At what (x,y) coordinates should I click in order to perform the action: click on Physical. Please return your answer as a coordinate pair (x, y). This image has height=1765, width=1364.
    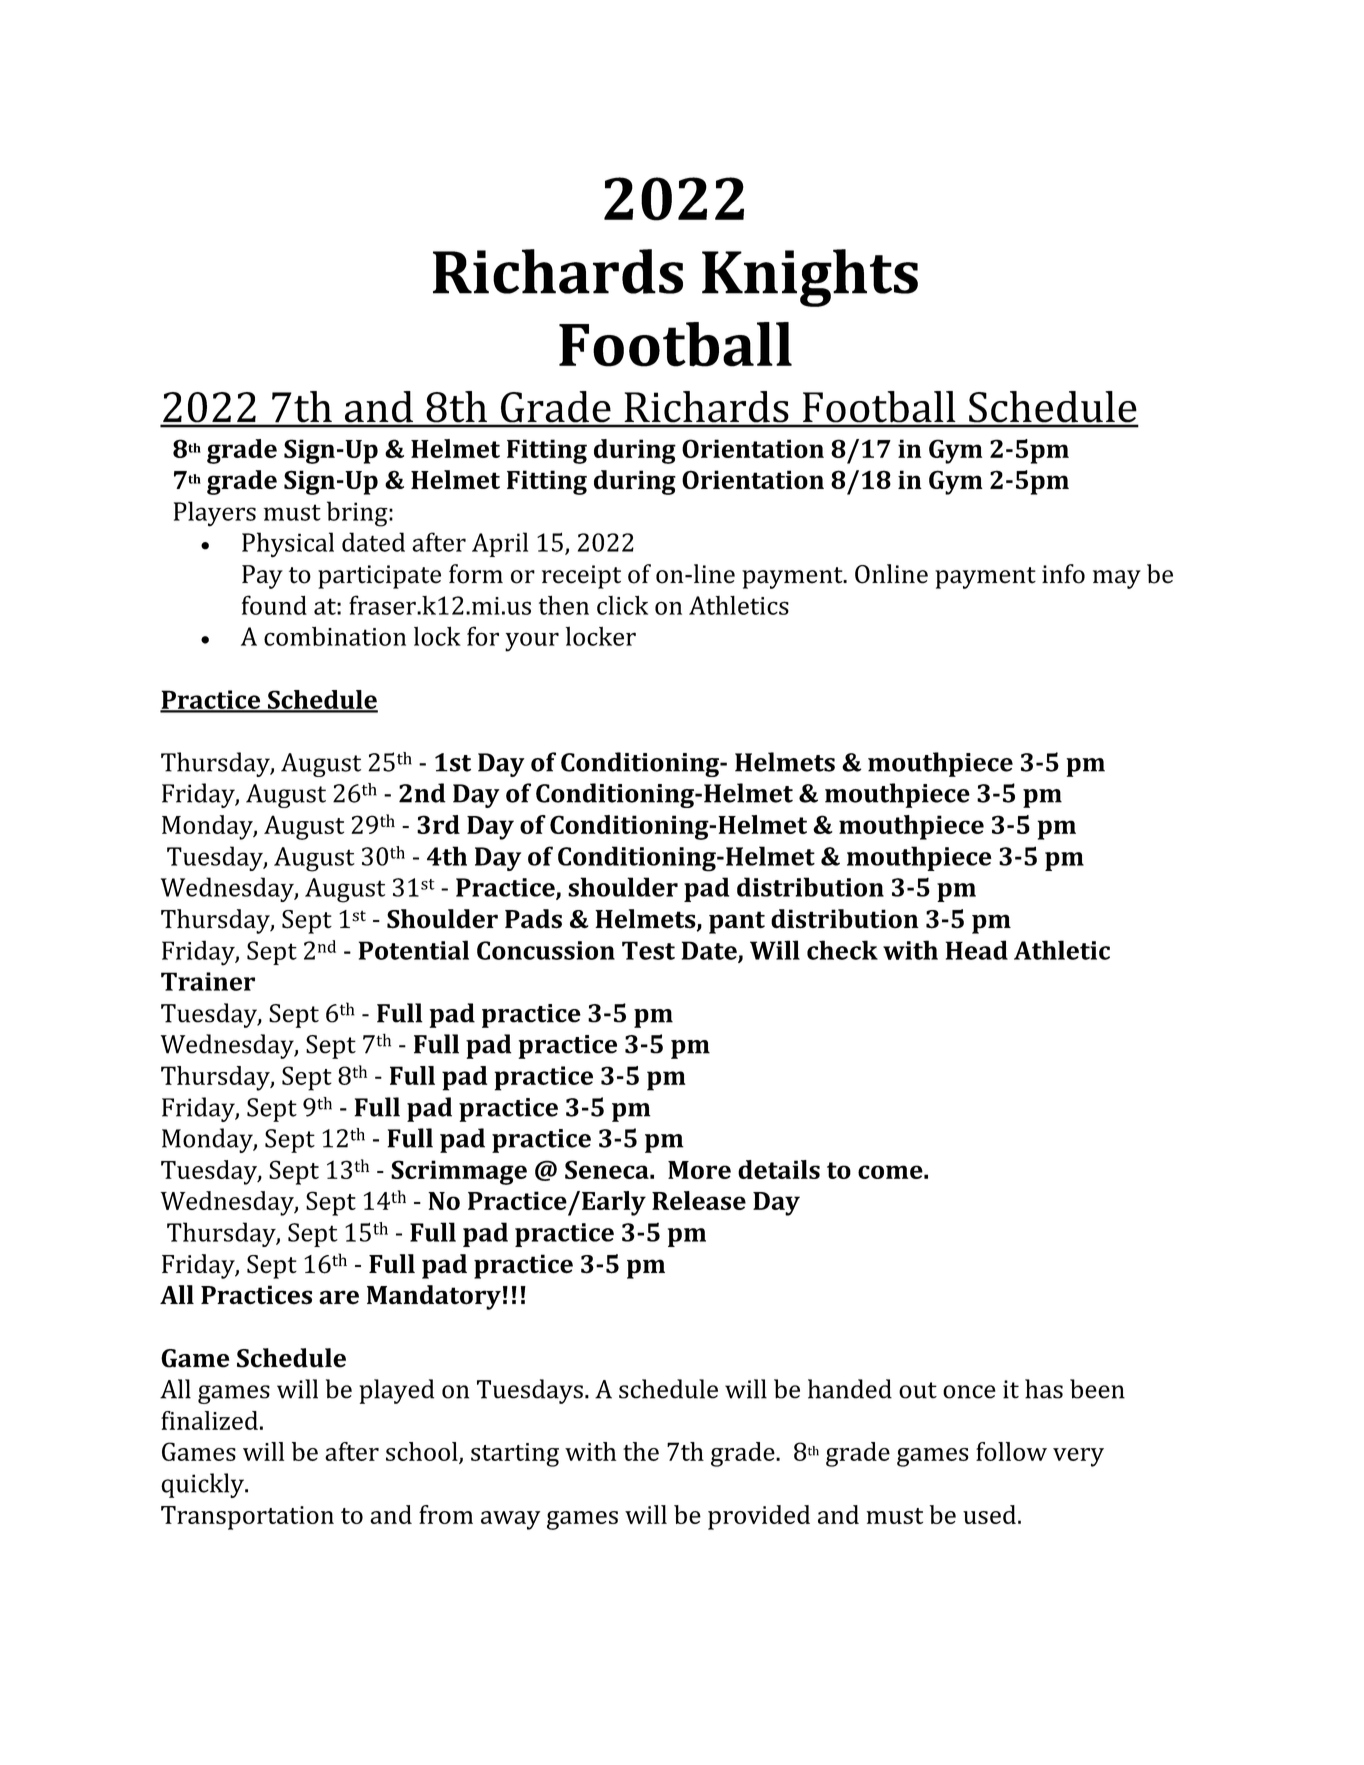
    Looking at the image, I should click on (288, 545).
